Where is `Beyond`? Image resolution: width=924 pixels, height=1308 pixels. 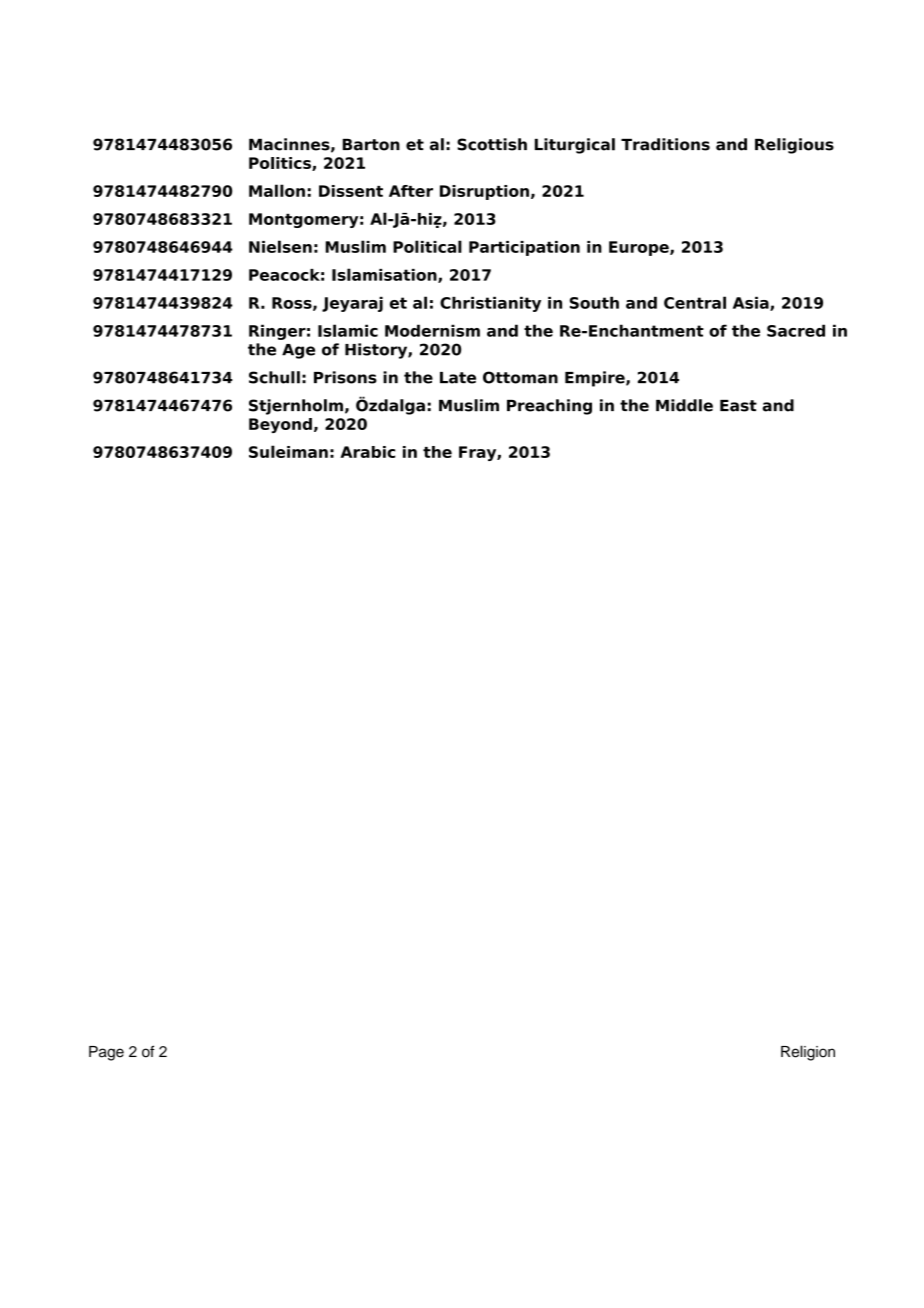 Beyond is located at coordinates (280, 425).
